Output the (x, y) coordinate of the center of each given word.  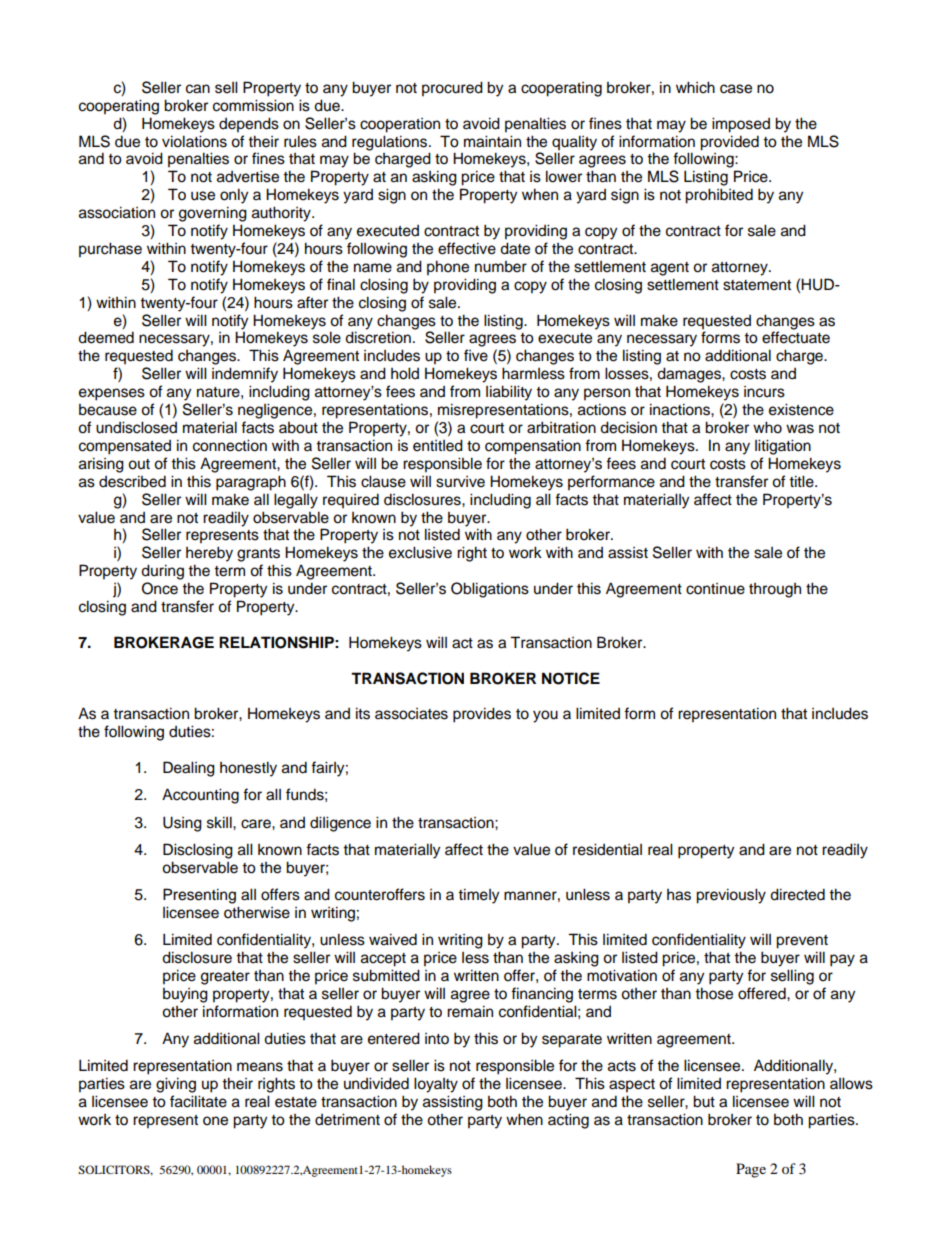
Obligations (490, 590)
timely (478, 896)
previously (731, 896)
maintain (492, 141)
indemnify (245, 375)
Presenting (199, 896)
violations (194, 141)
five (476, 355)
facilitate (198, 1101)
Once (160, 588)
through (775, 590)
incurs (764, 392)
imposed (741, 125)
